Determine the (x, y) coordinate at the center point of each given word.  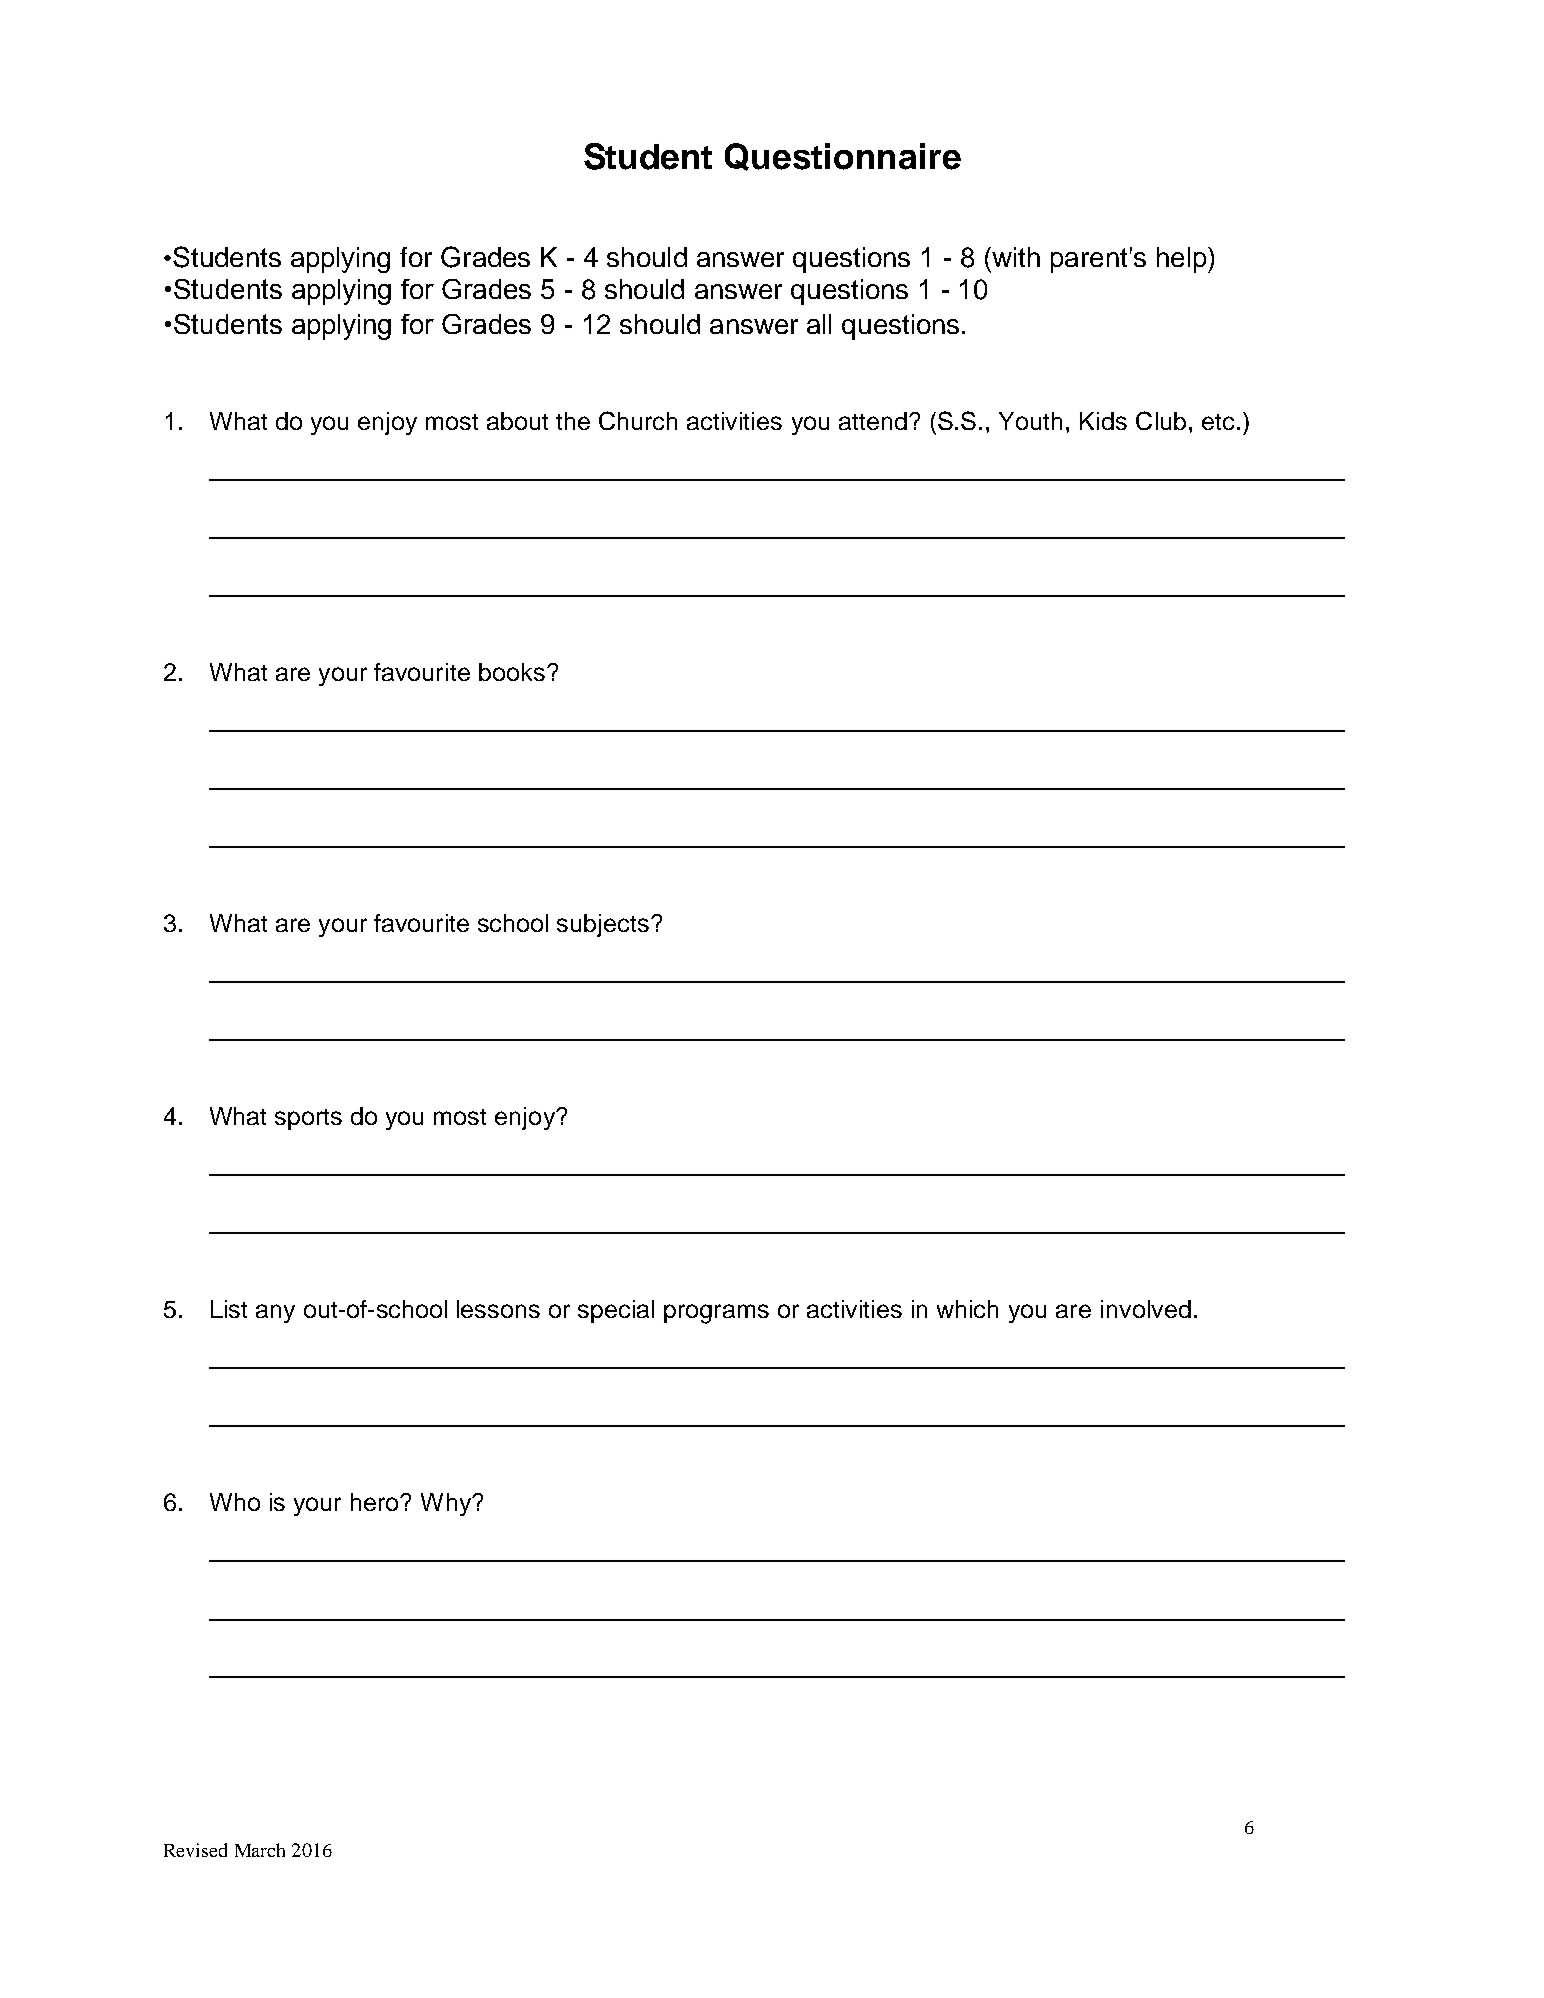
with (1015, 257)
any (275, 1313)
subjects (604, 925)
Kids (1103, 421)
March (260, 1850)
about (517, 421)
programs (716, 1314)
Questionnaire (843, 157)
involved (1146, 1309)
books (512, 672)
